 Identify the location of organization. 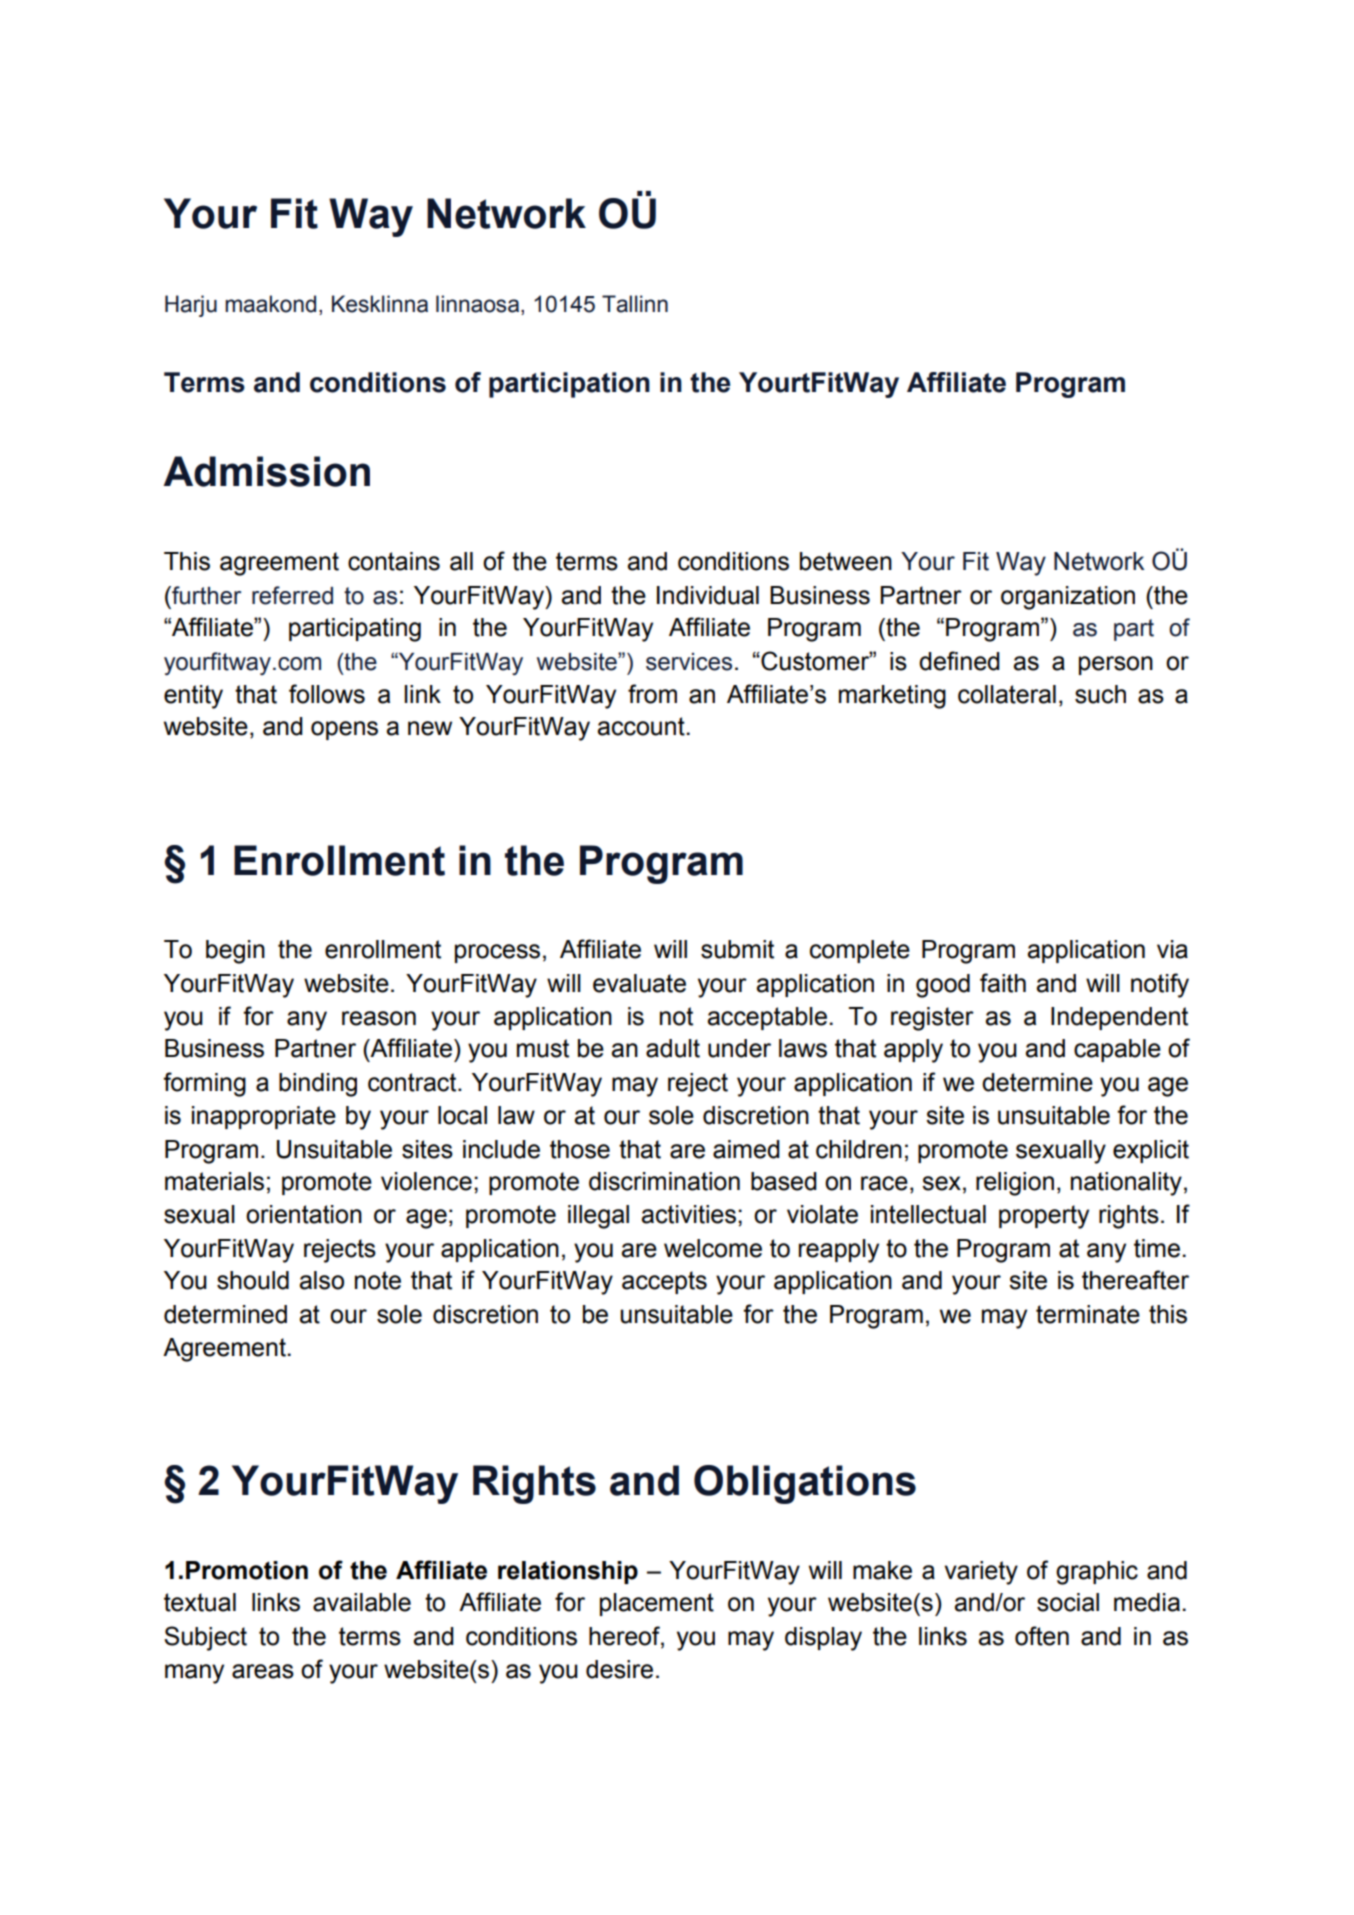
(1068, 598).
